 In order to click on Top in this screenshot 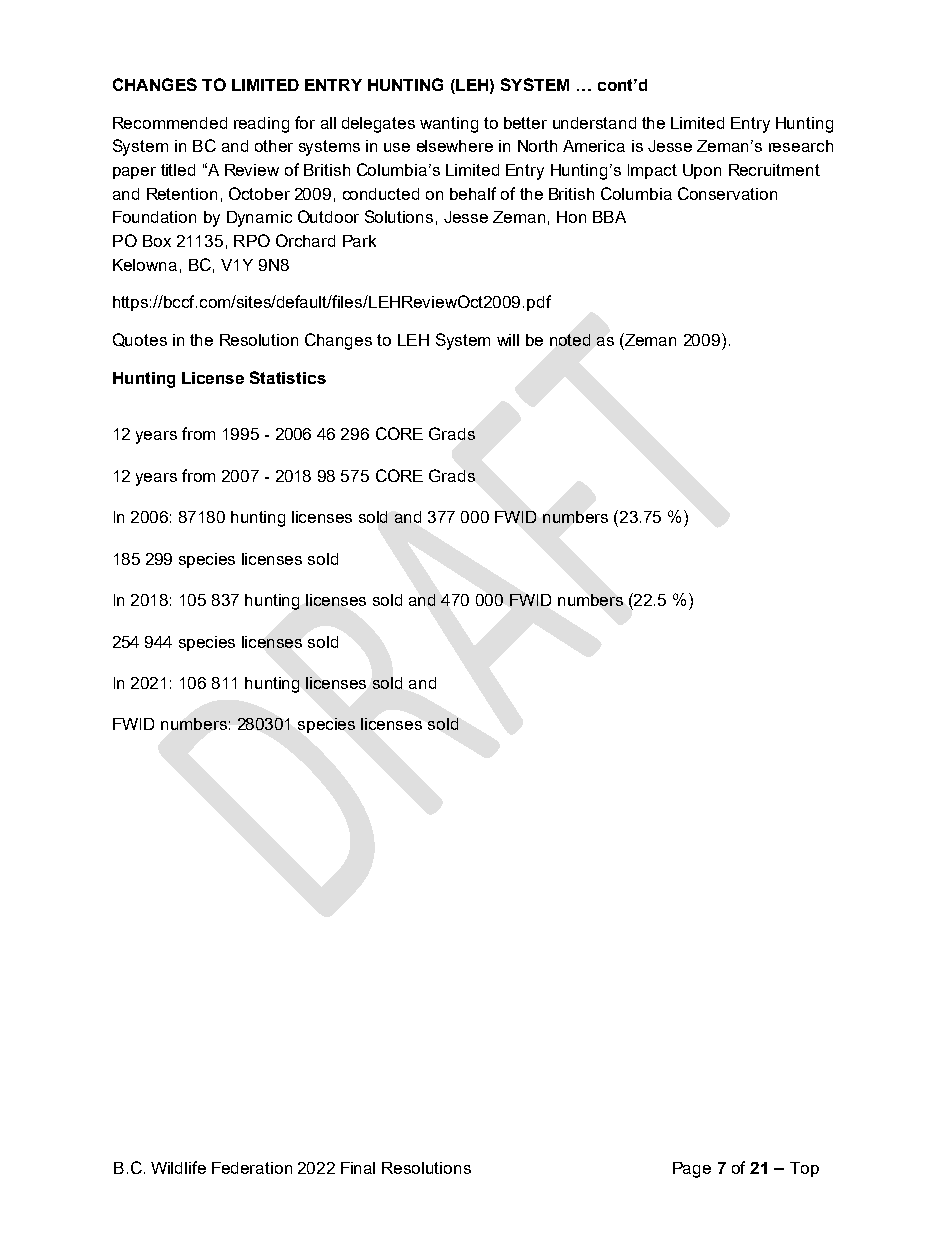, I will do `click(804, 1169)`.
